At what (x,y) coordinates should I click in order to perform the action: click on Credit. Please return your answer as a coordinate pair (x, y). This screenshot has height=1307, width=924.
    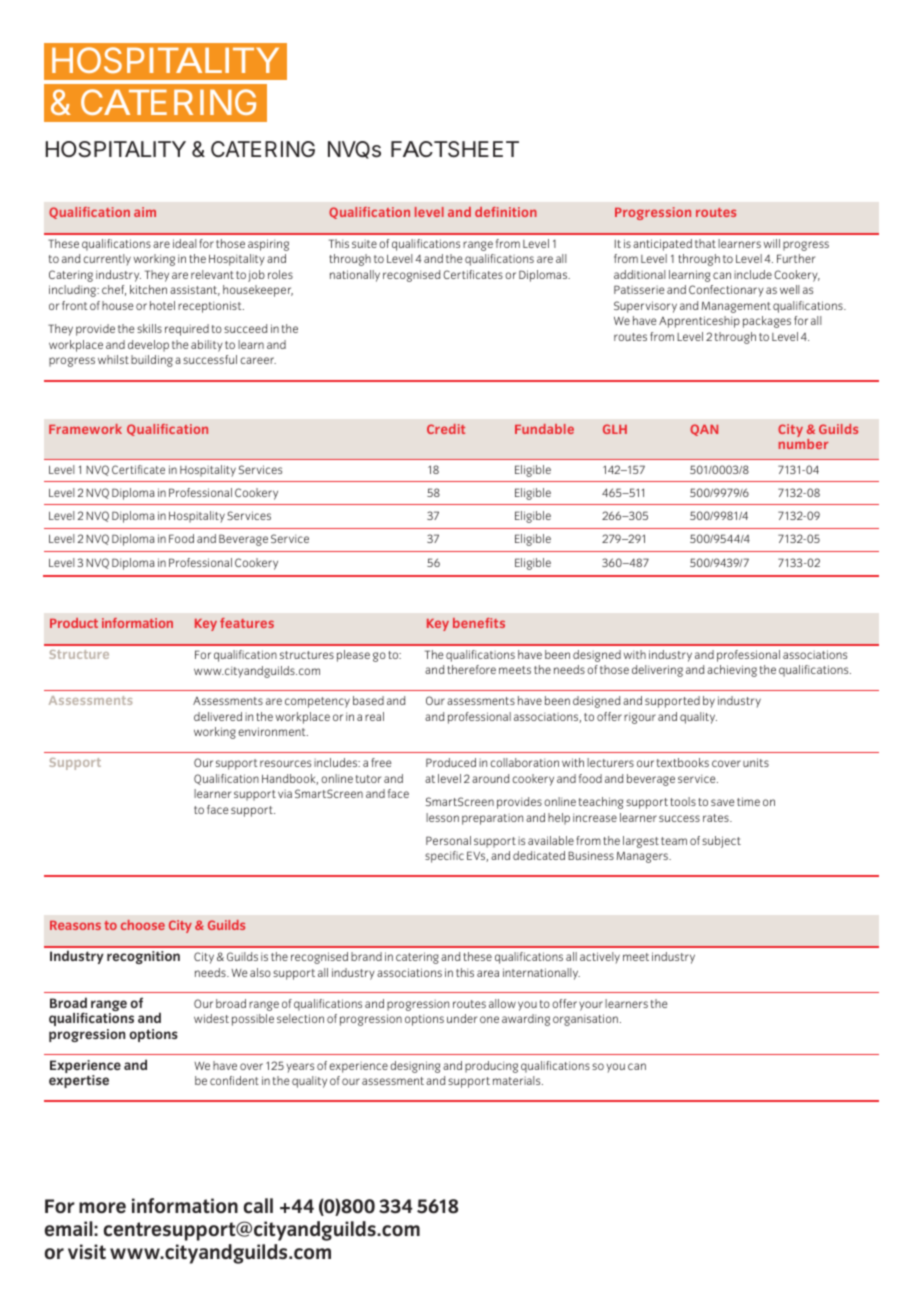
    Looking at the image, I should click on (446, 429).
